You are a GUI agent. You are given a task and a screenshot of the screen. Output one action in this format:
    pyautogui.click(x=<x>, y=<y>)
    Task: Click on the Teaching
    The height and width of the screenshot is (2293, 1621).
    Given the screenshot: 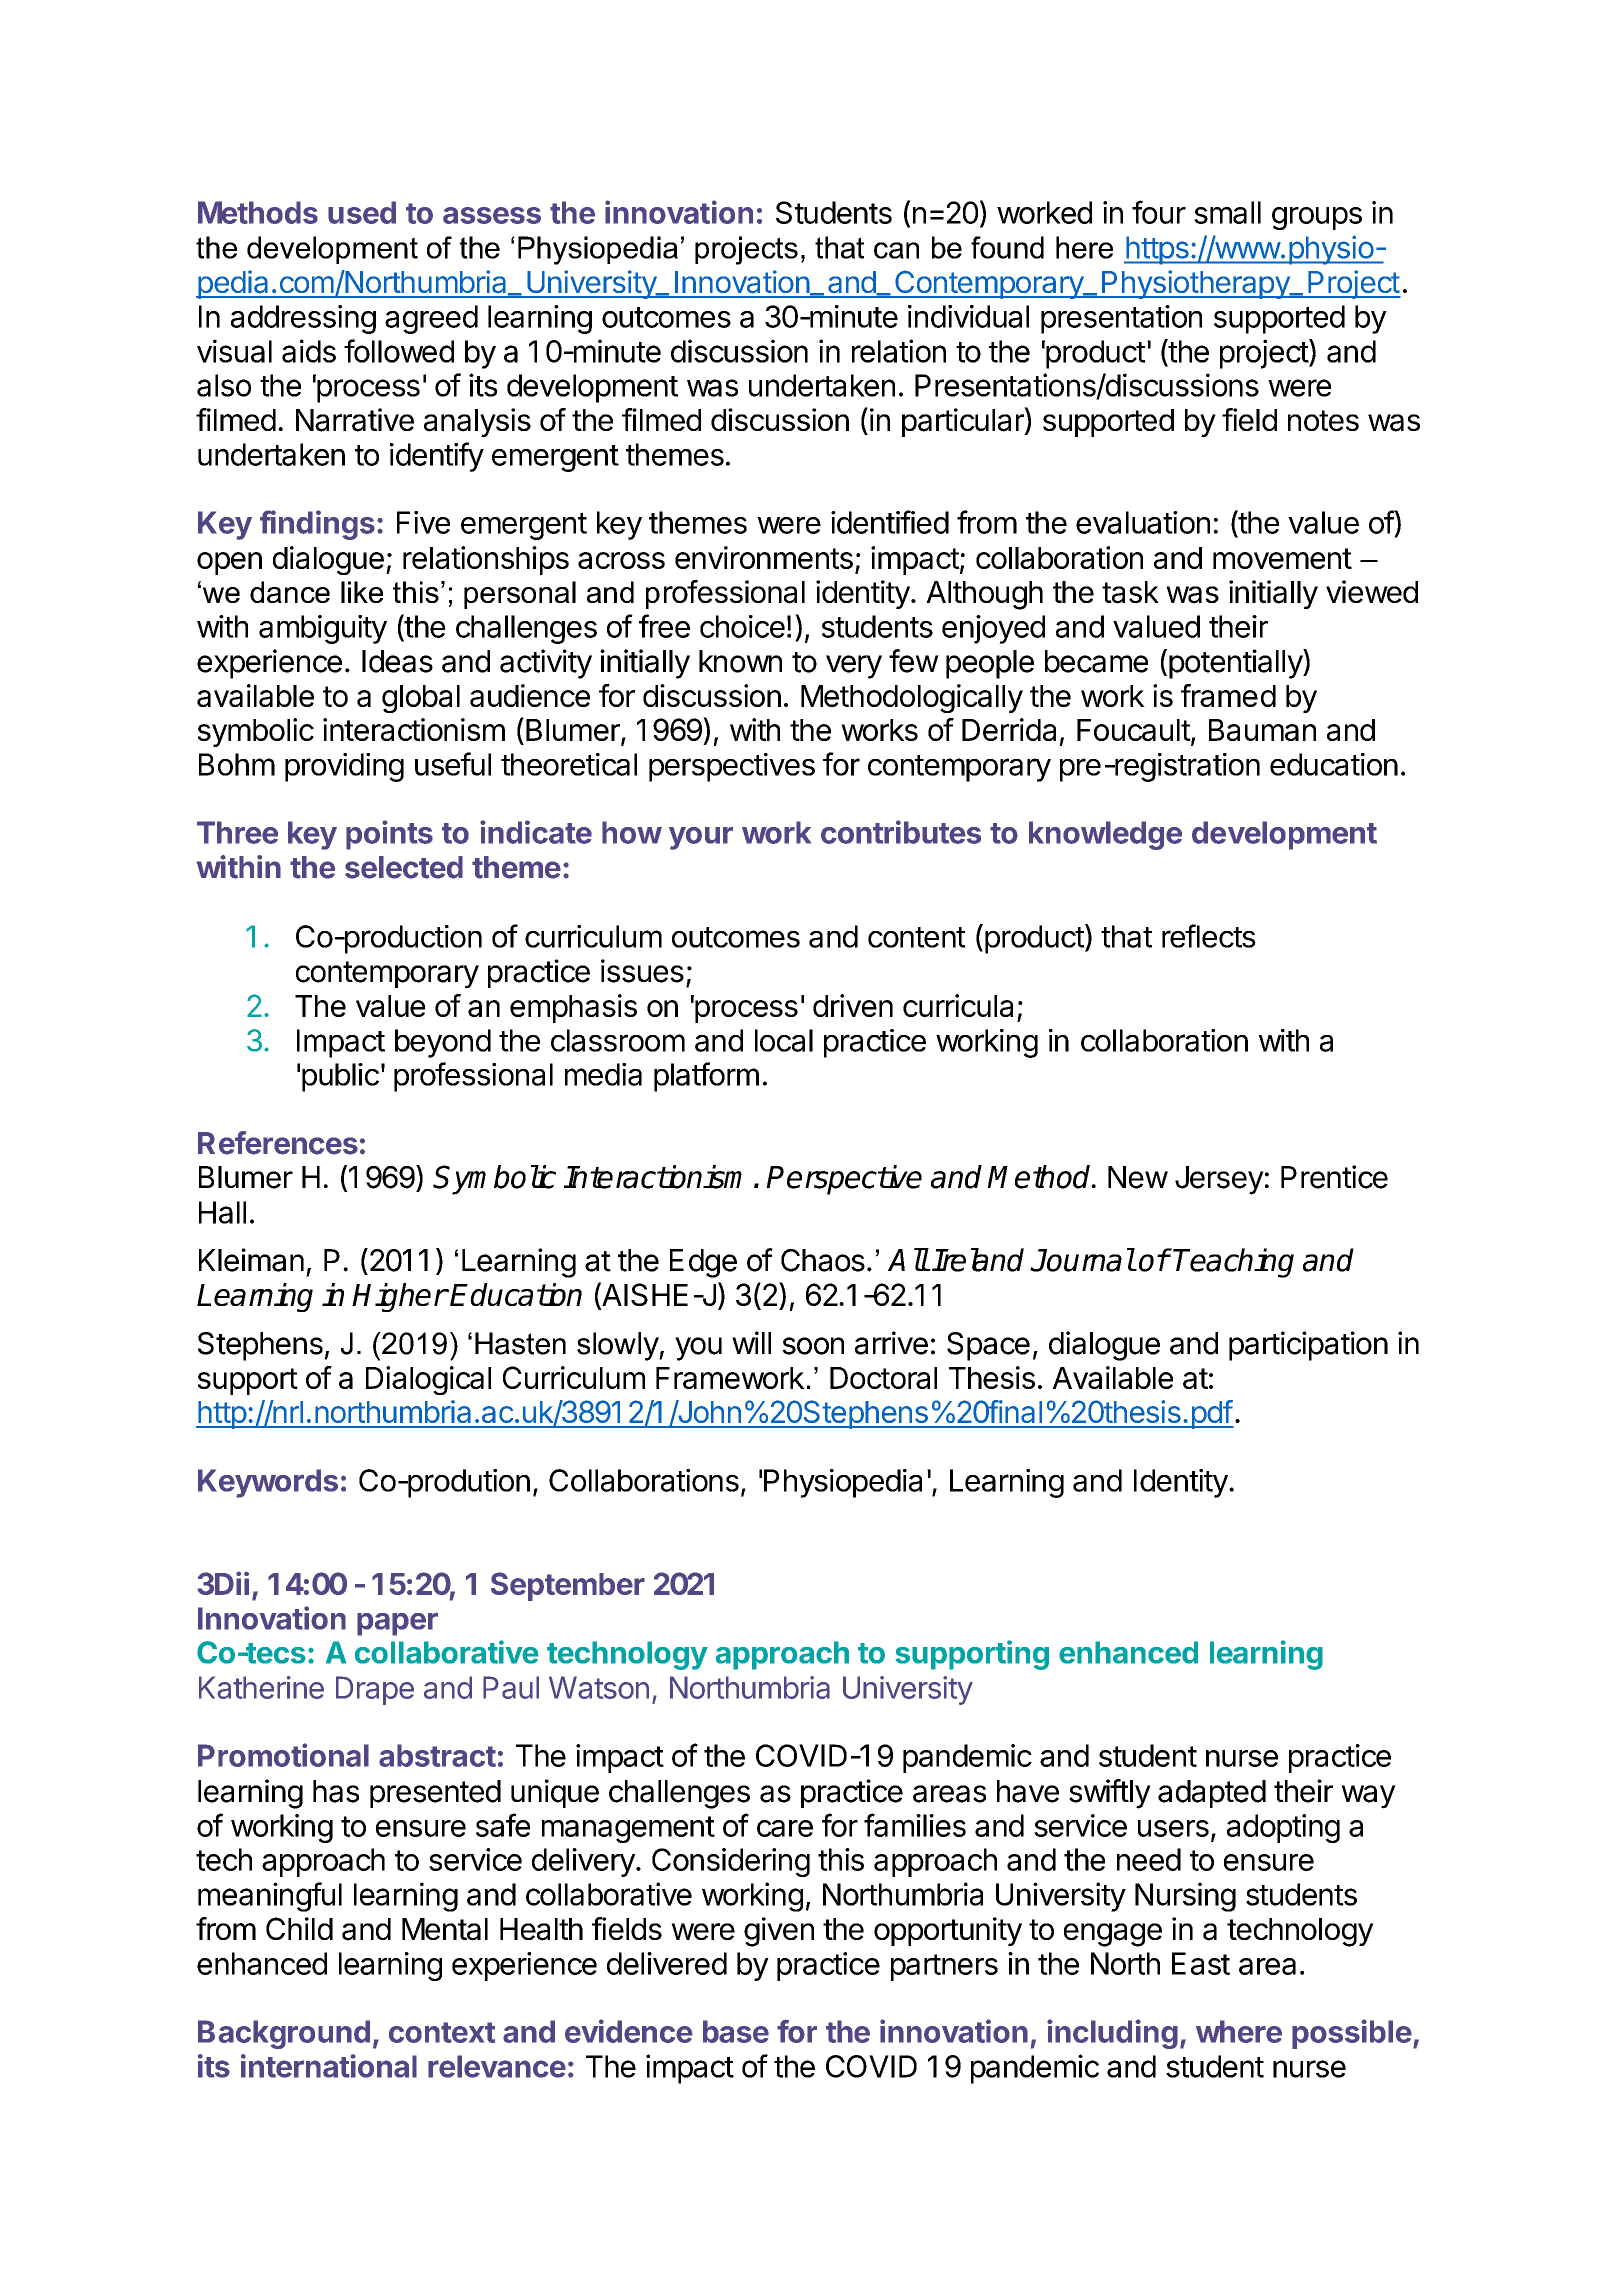 What is the action you would take?
    pyautogui.click(x=1233, y=1263)
